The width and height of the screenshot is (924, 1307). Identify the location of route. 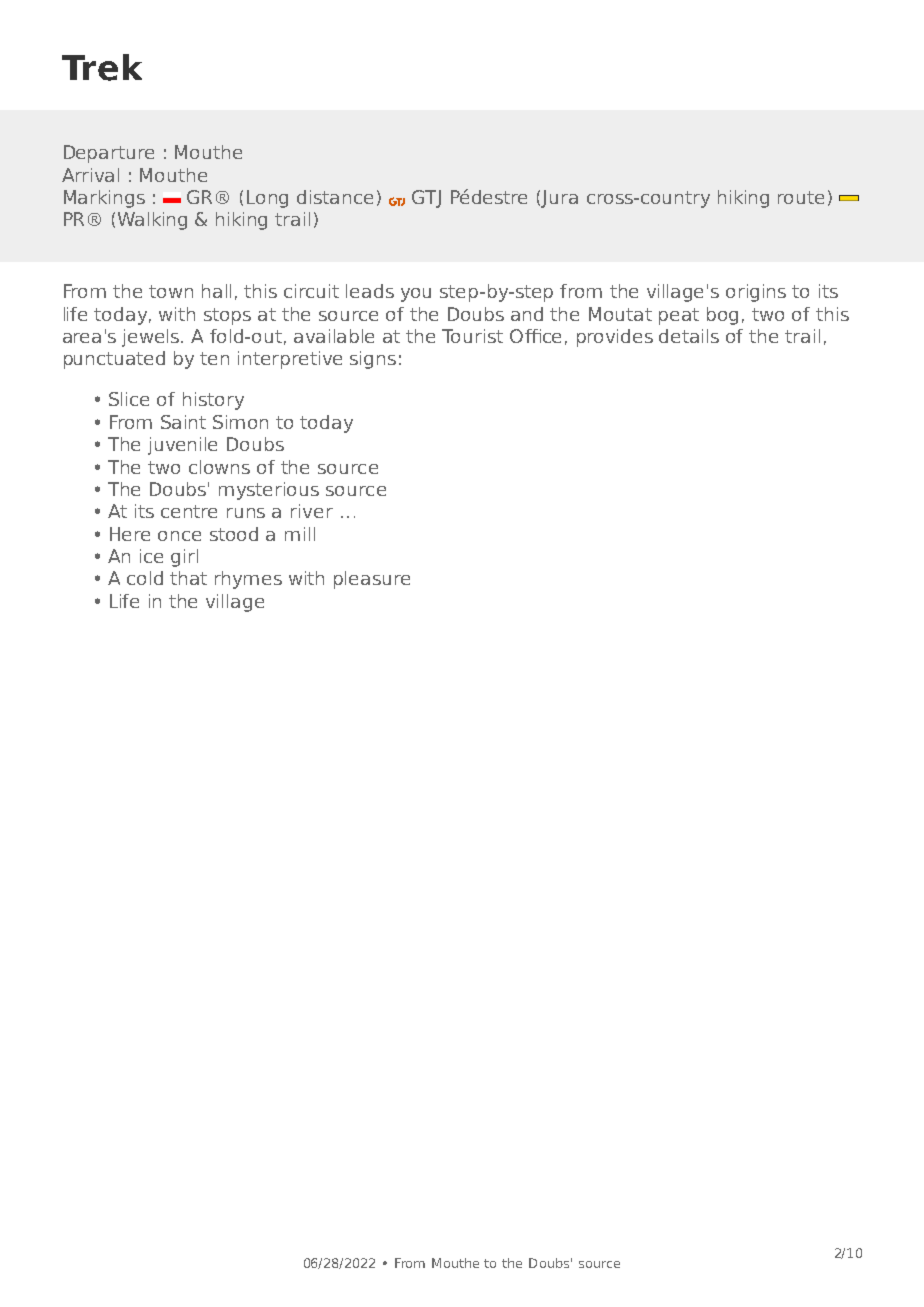
(801, 197).
